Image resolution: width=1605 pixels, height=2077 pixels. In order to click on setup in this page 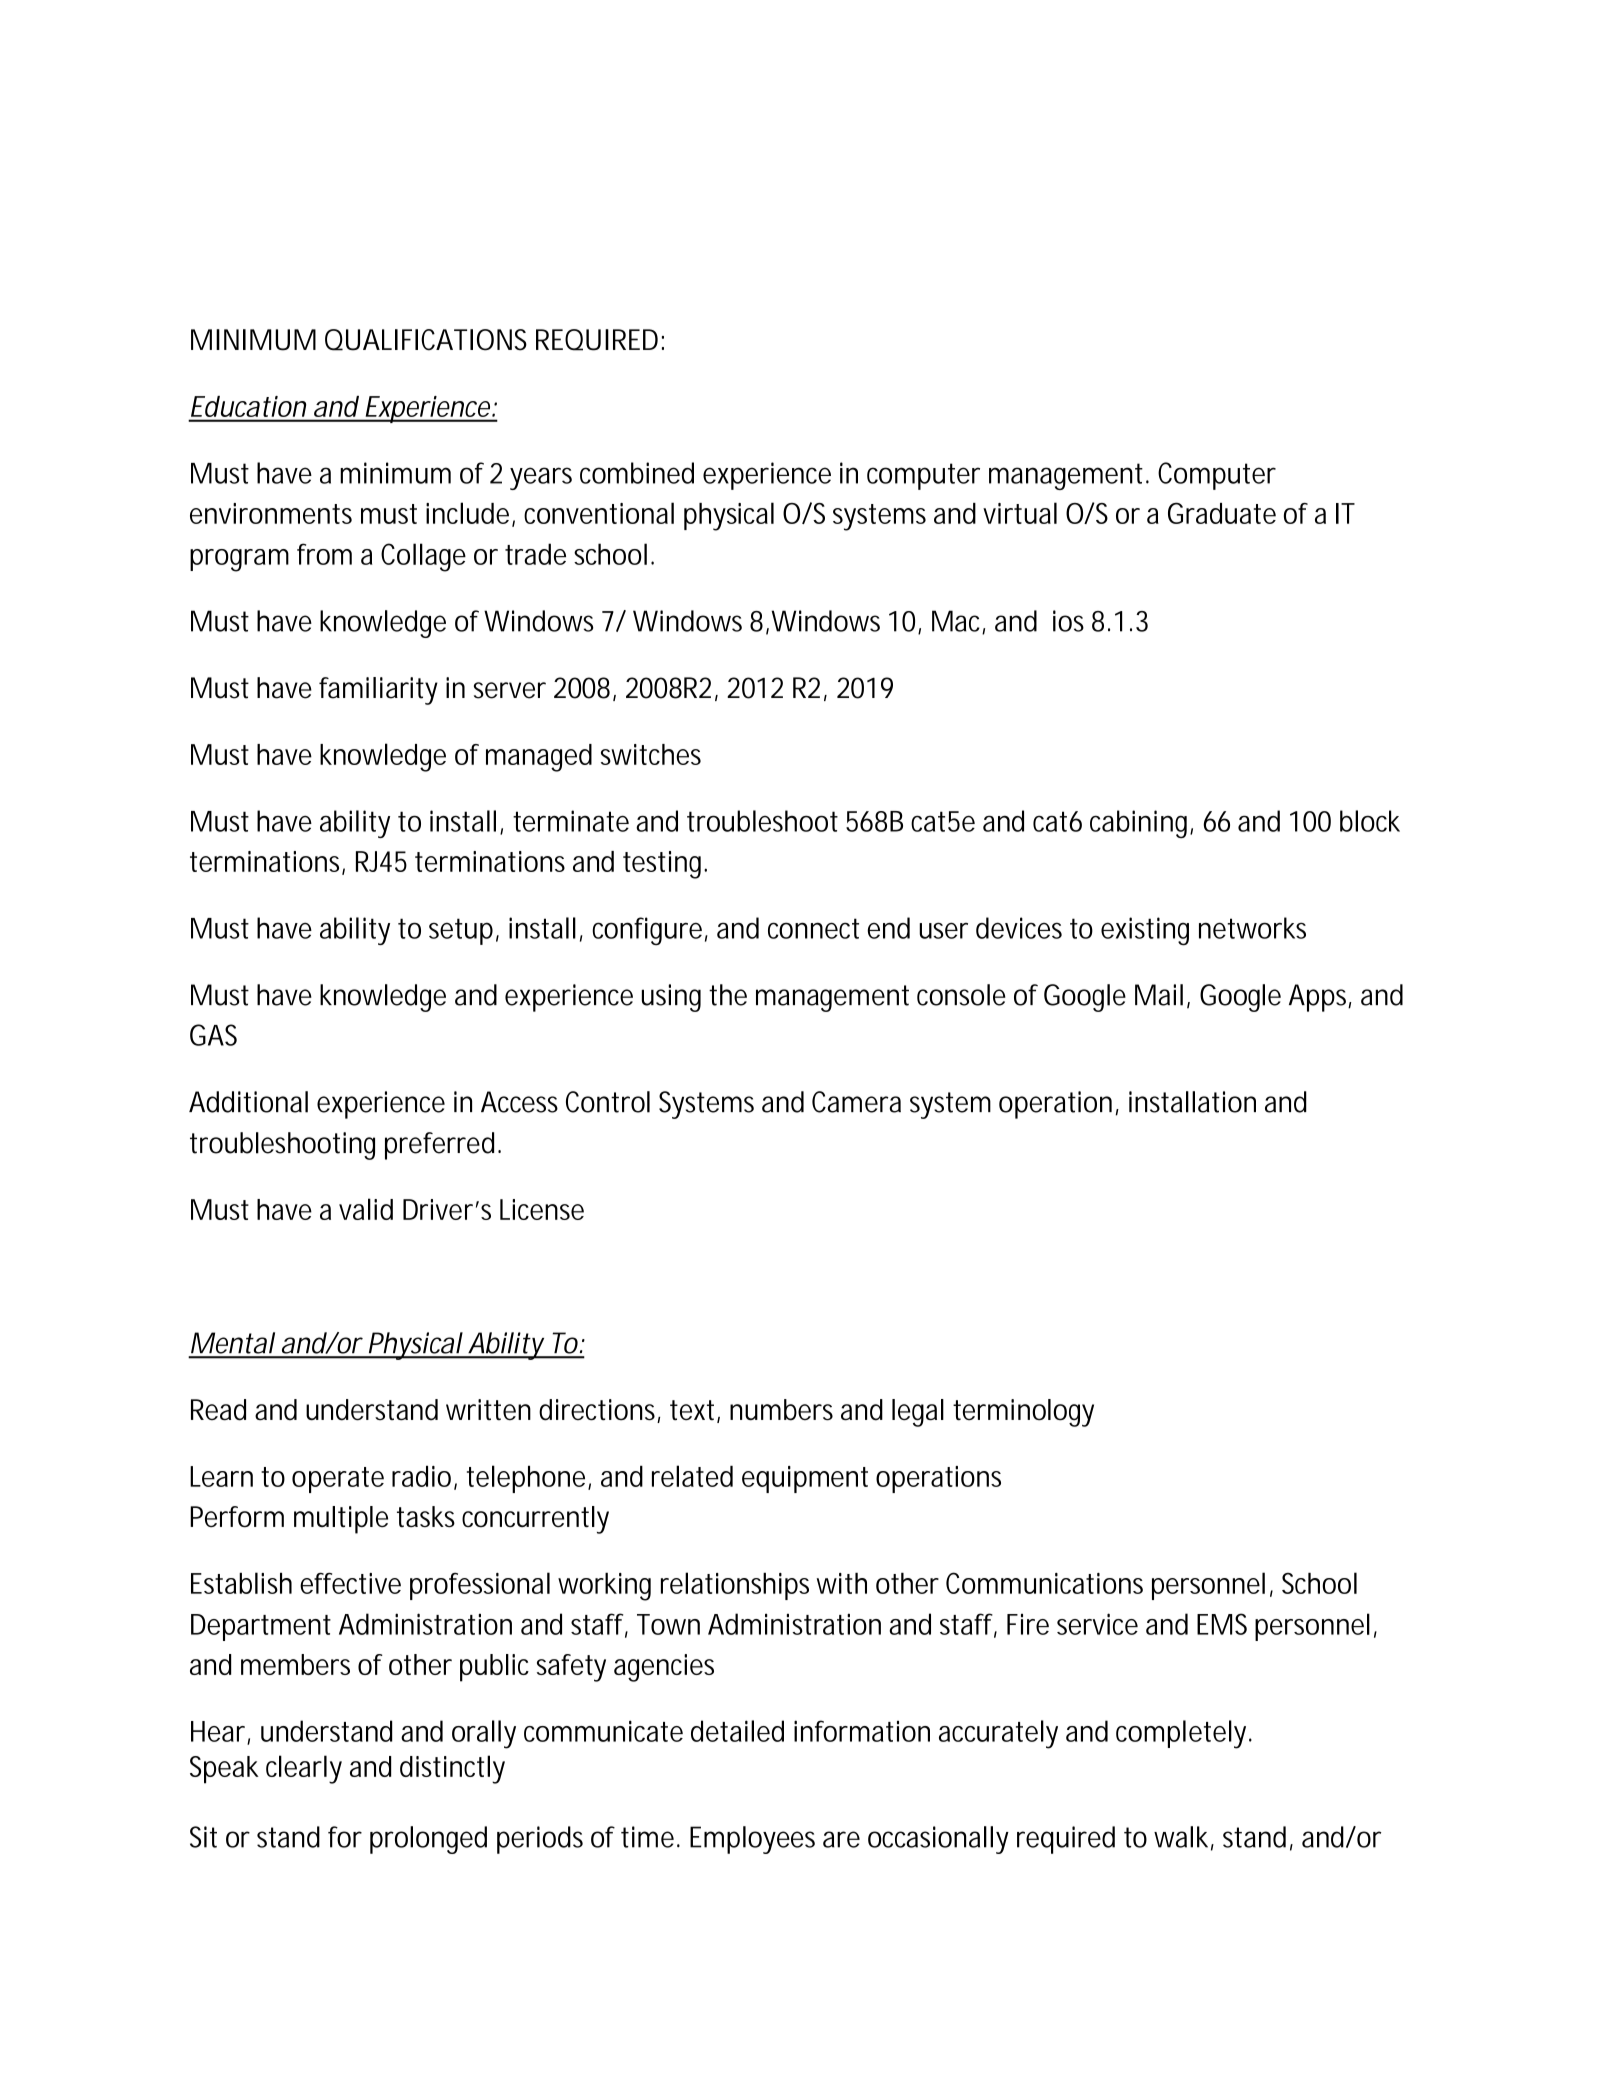, I will do `click(461, 931)`.
